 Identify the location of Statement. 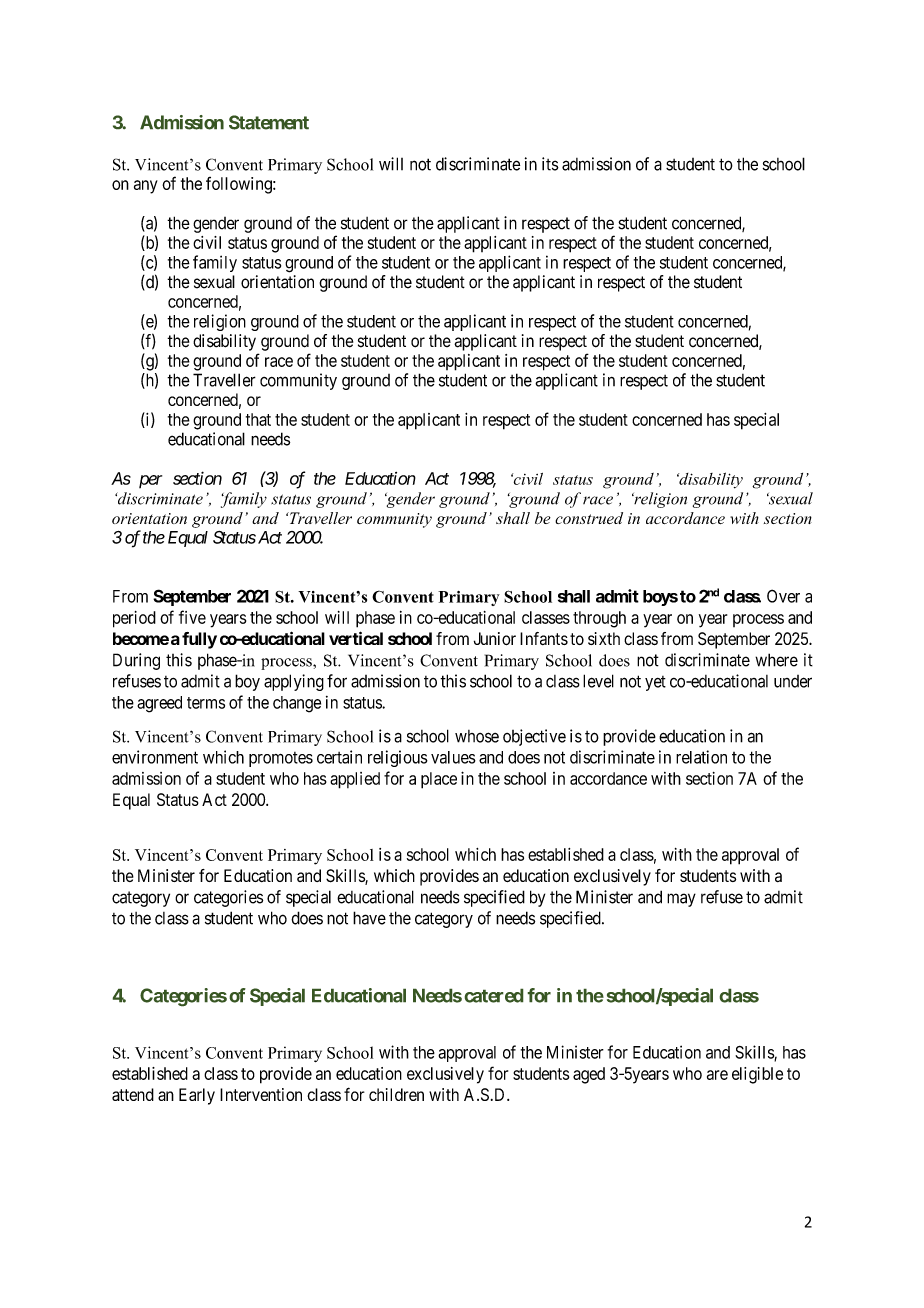
(269, 122).
